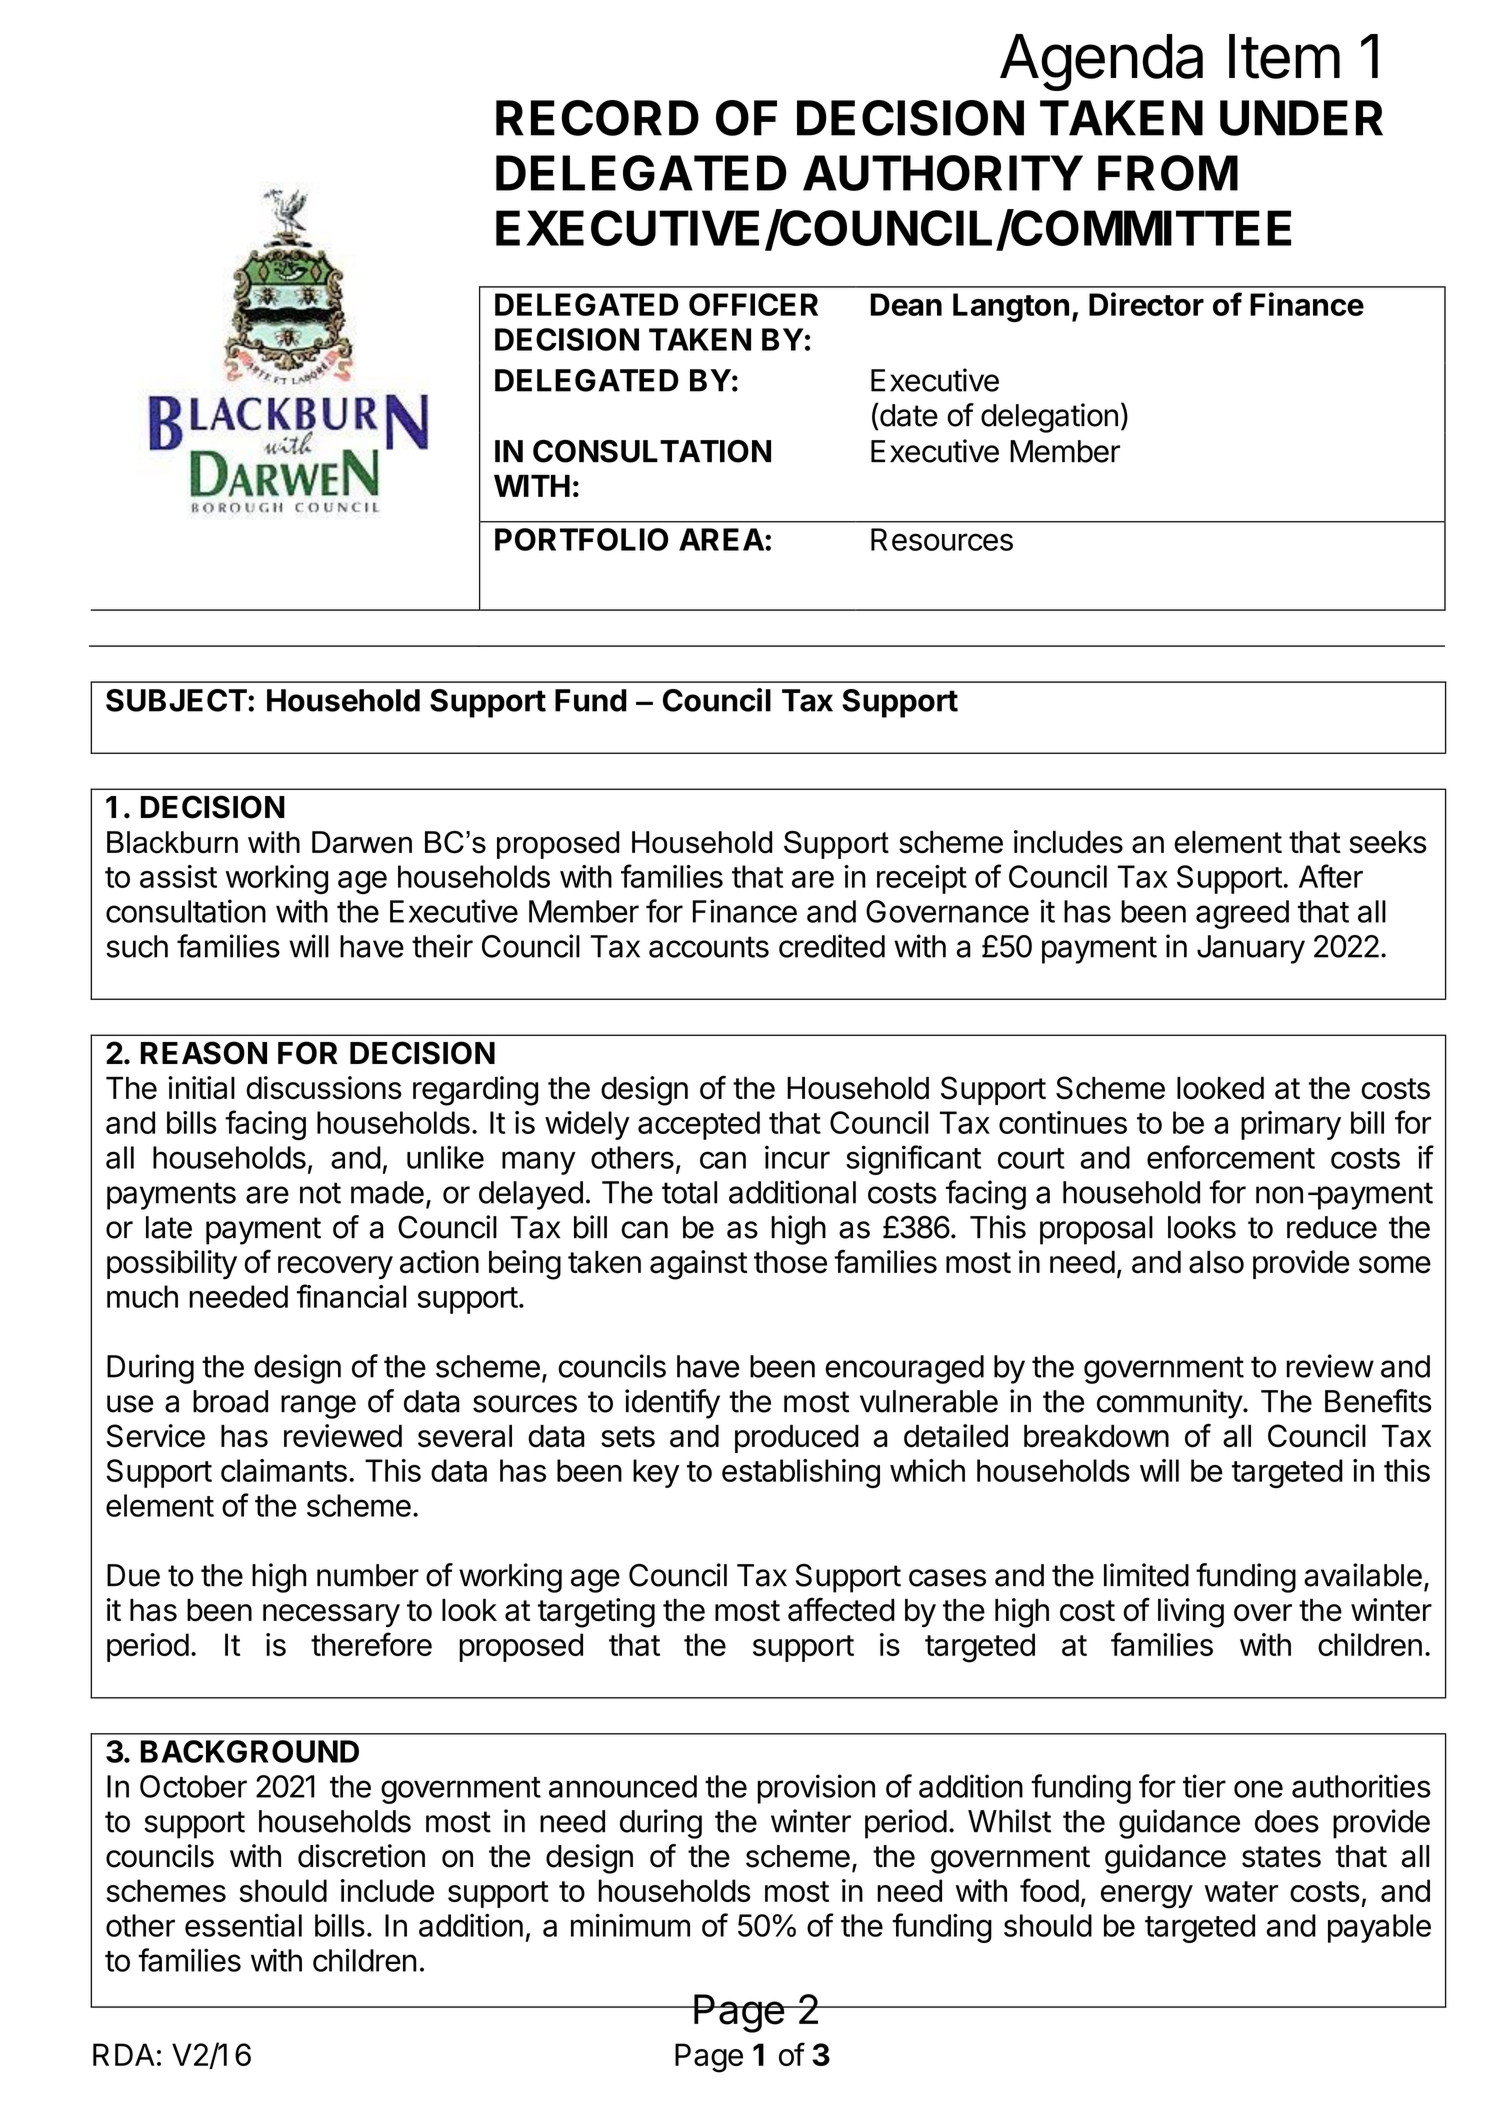 The width and height of the screenshot is (1501, 2123). Describe the element at coordinates (1170, 1404) in the screenshot. I see `community` at that location.
